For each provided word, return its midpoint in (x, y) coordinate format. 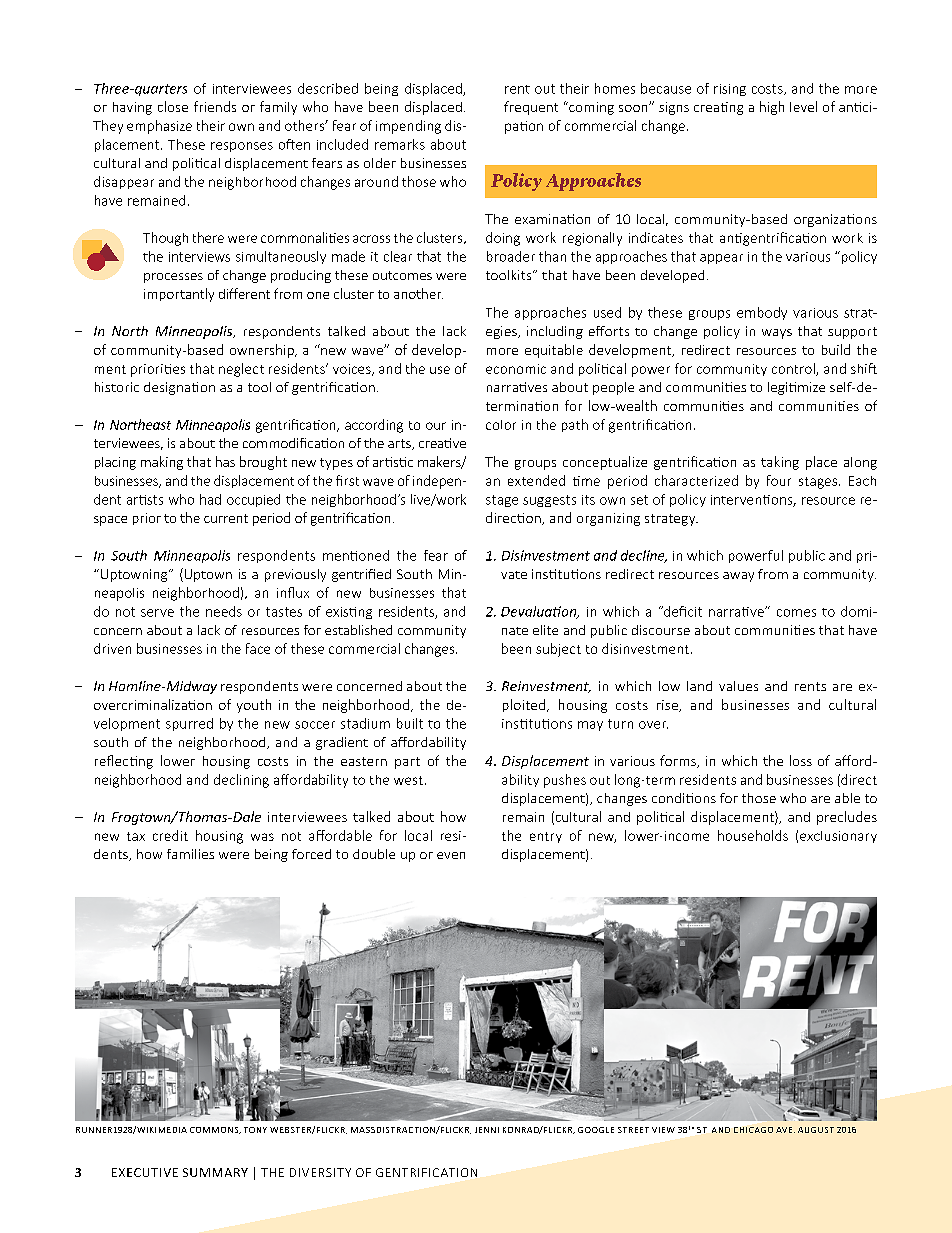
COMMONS (215, 1130)
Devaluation (540, 612)
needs (224, 611)
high (772, 108)
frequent (531, 108)
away (738, 577)
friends (215, 106)
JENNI (487, 1130)
